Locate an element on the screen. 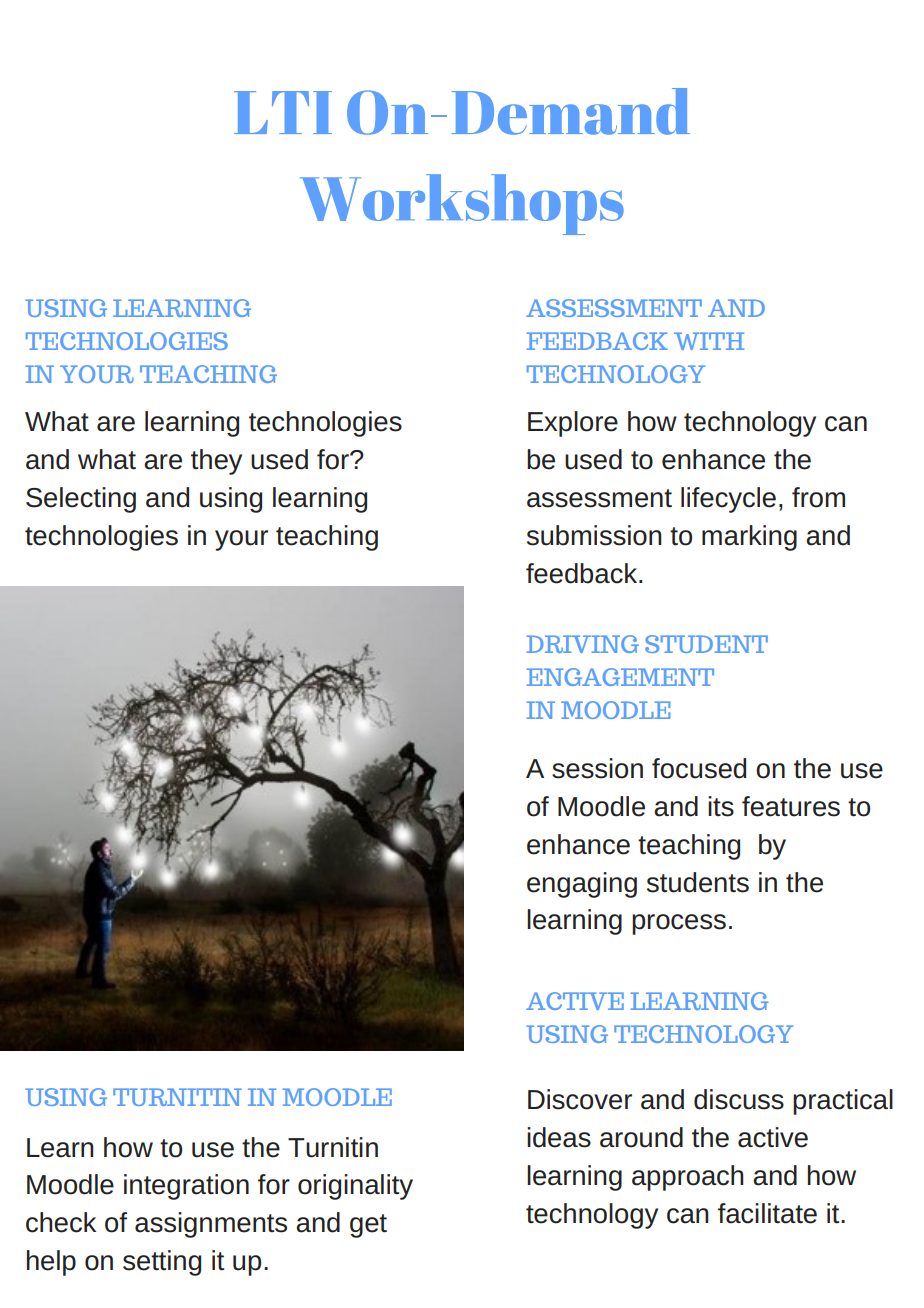  engaging is located at coordinates (582, 885).
